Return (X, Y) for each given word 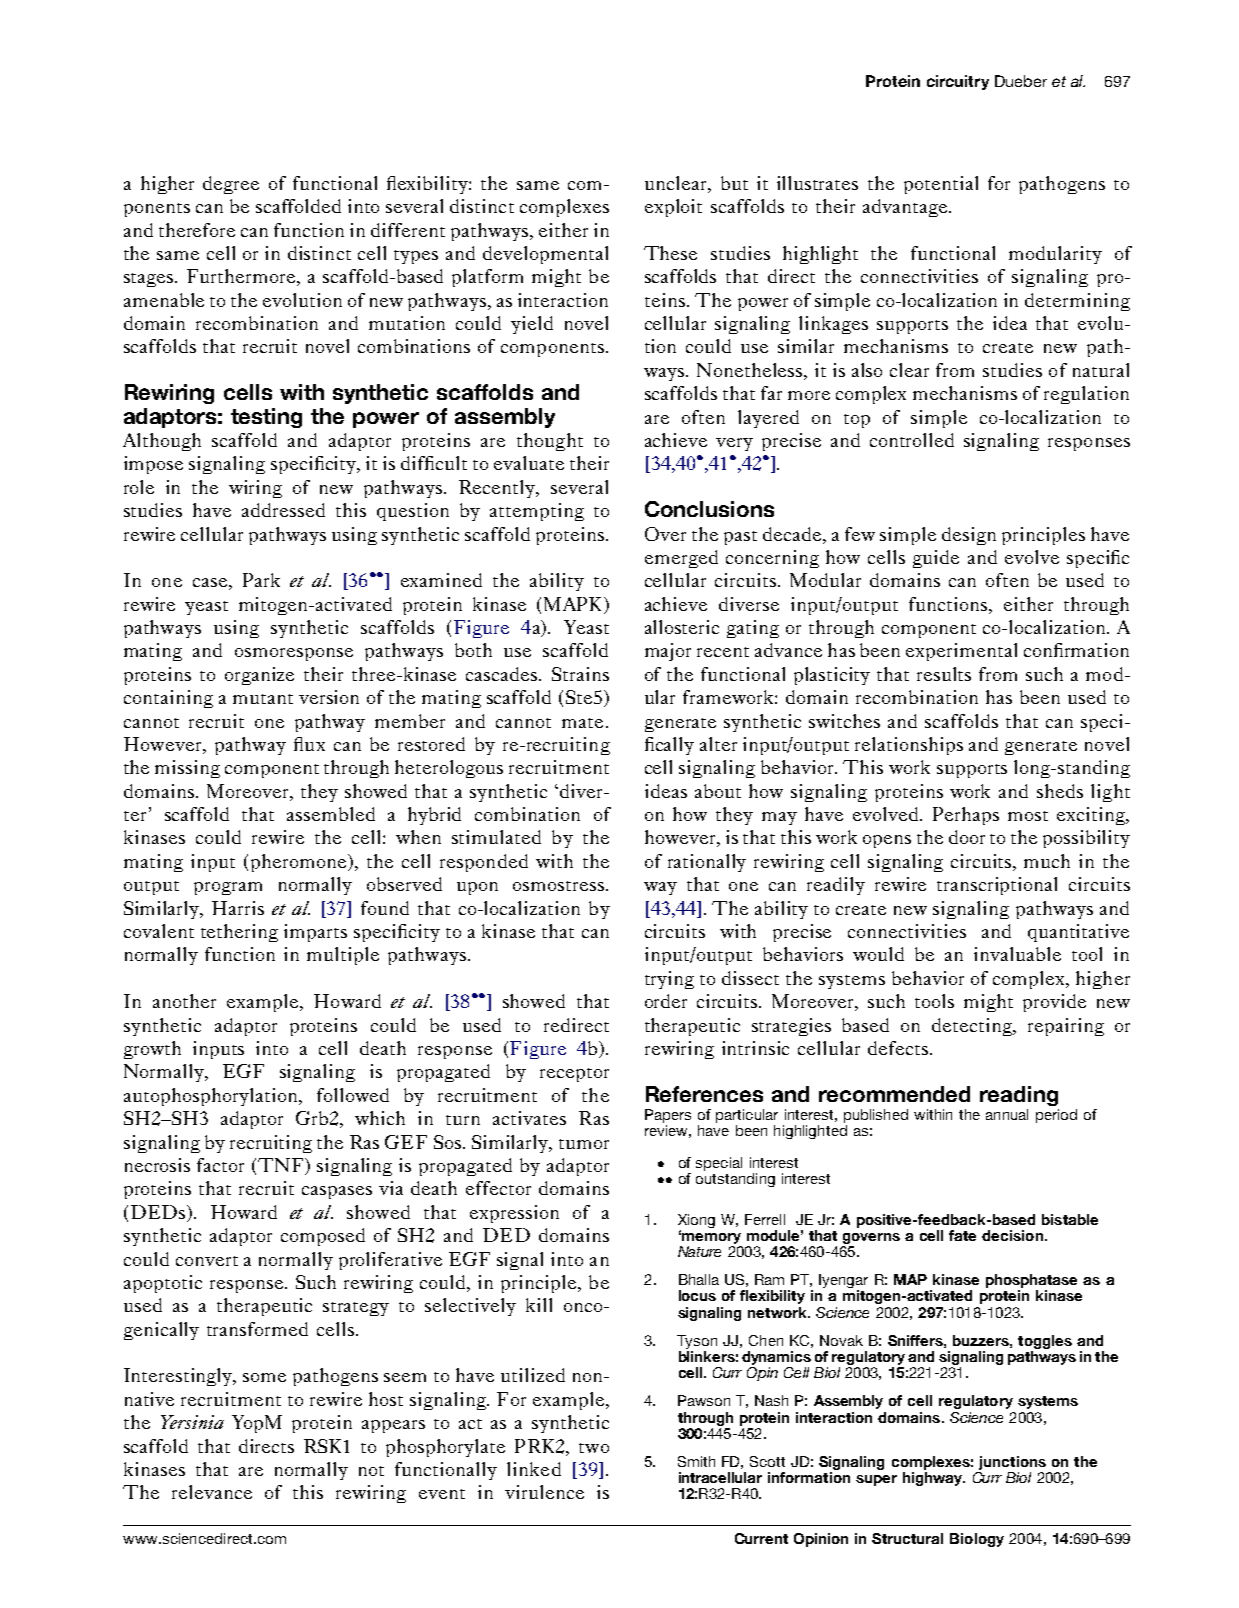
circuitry (958, 82)
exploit (673, 208)
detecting (973, 1027)
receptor (574, 1075)
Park (261, 580)
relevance (212, 1492)
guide (936, 559)
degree (231, 185)
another (184, 1001)
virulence (544, 1492)
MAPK (574, 604)
